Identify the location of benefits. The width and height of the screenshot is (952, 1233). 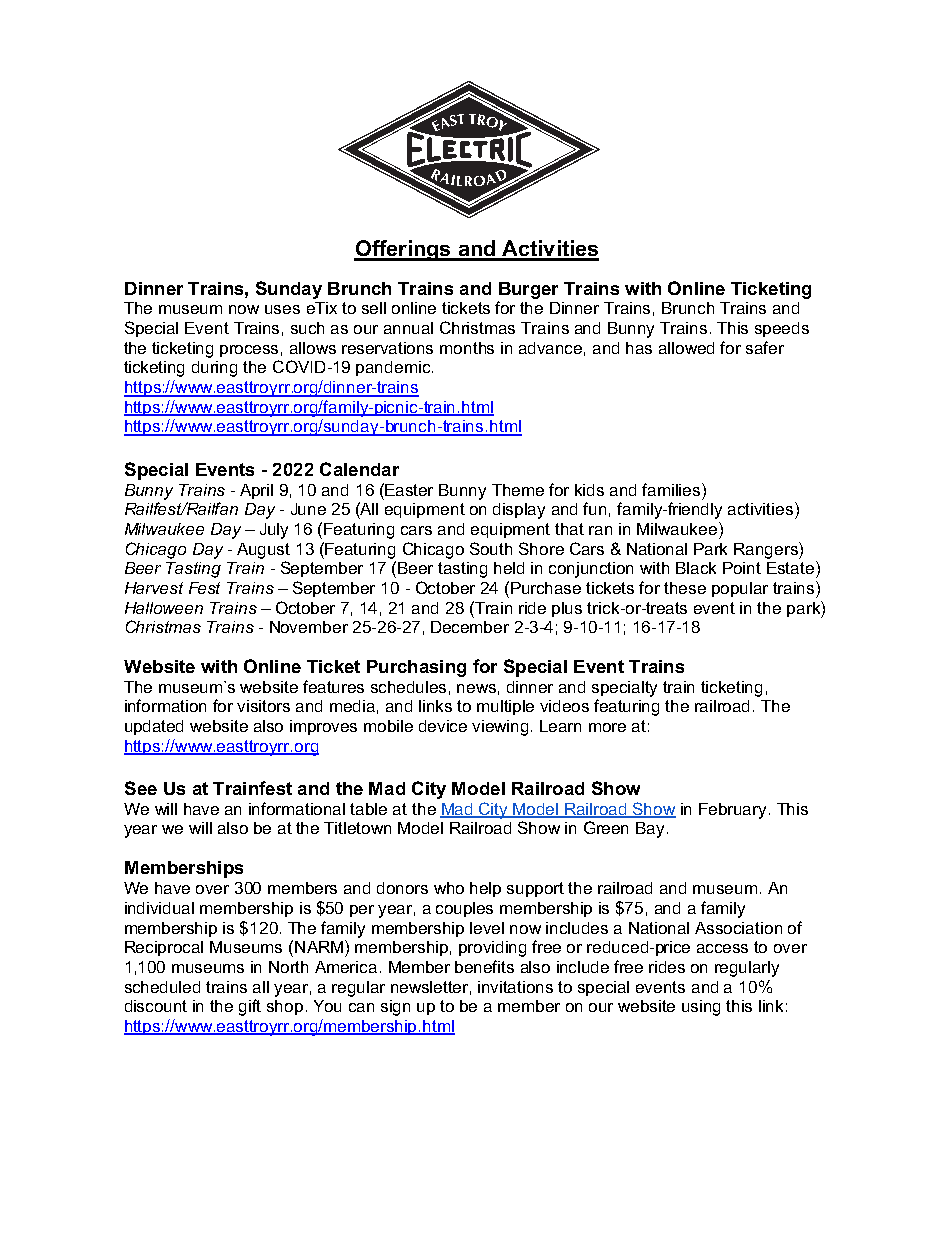
(484, 966).
